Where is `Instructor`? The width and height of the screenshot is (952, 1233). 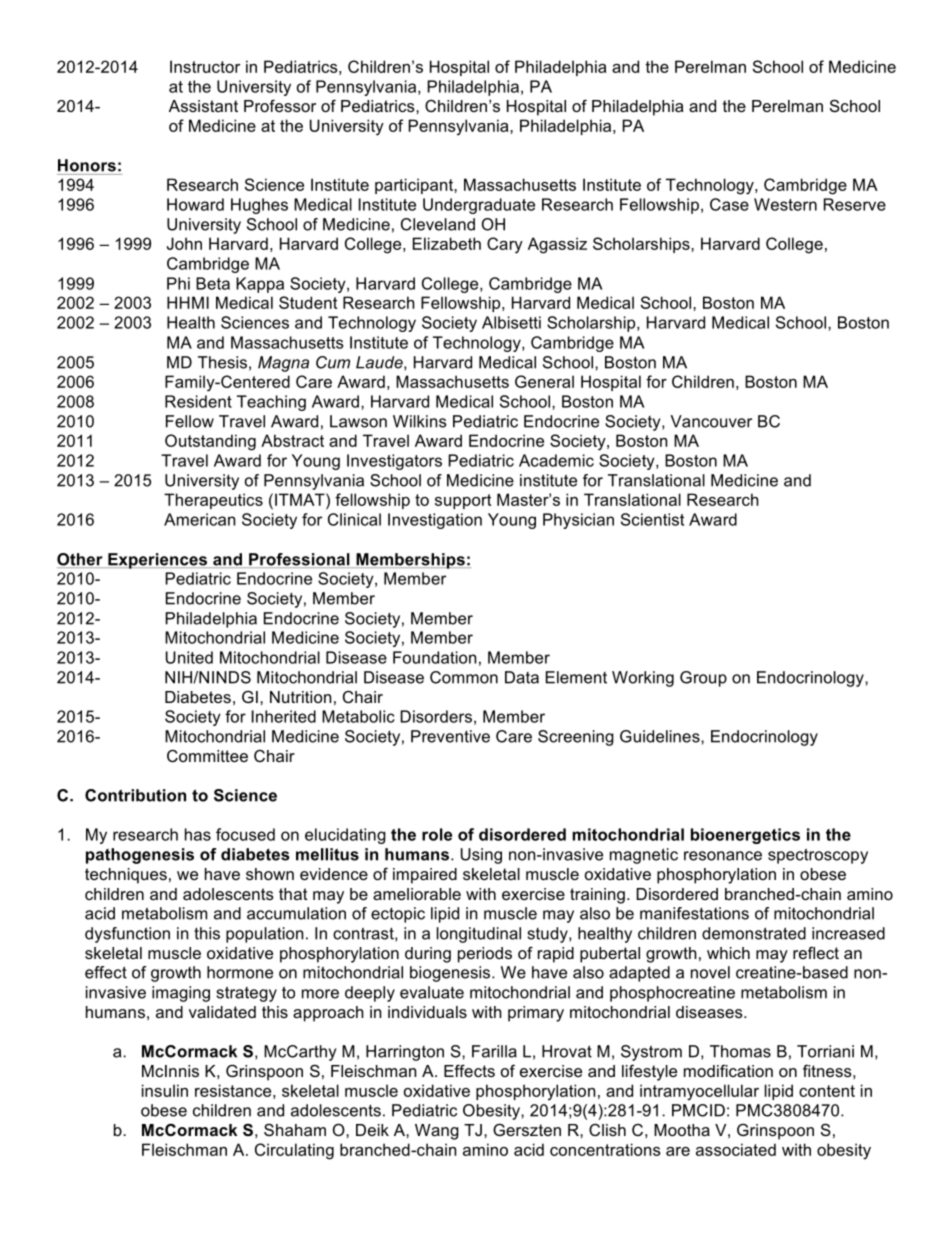 Instructor is located at coordinates (205, 66).
